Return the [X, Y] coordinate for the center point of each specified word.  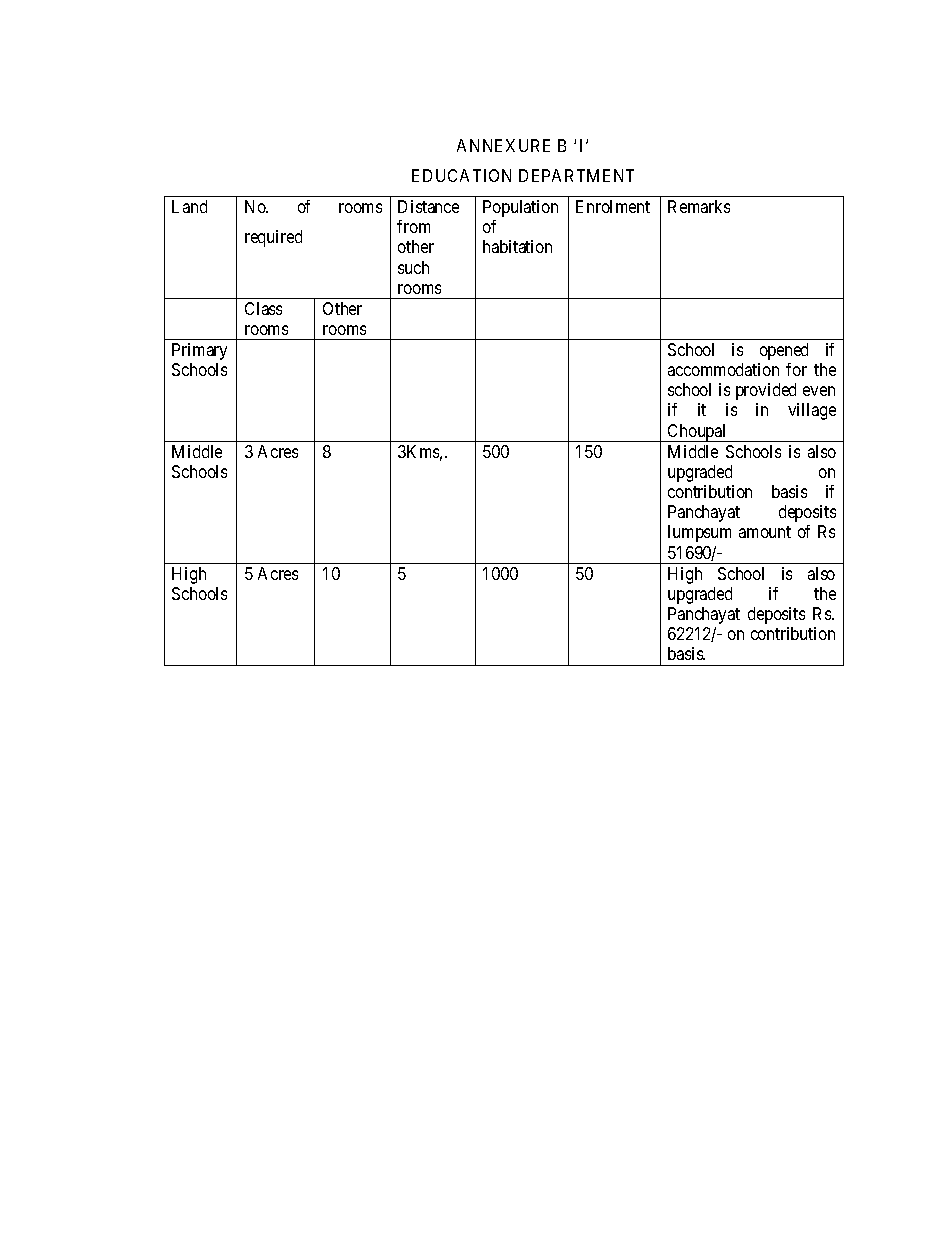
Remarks [699, 206]
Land [189, 206]
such [413, 267]
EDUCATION [461, 175]
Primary [199, 351]
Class [263, 308]
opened [784, 351]
